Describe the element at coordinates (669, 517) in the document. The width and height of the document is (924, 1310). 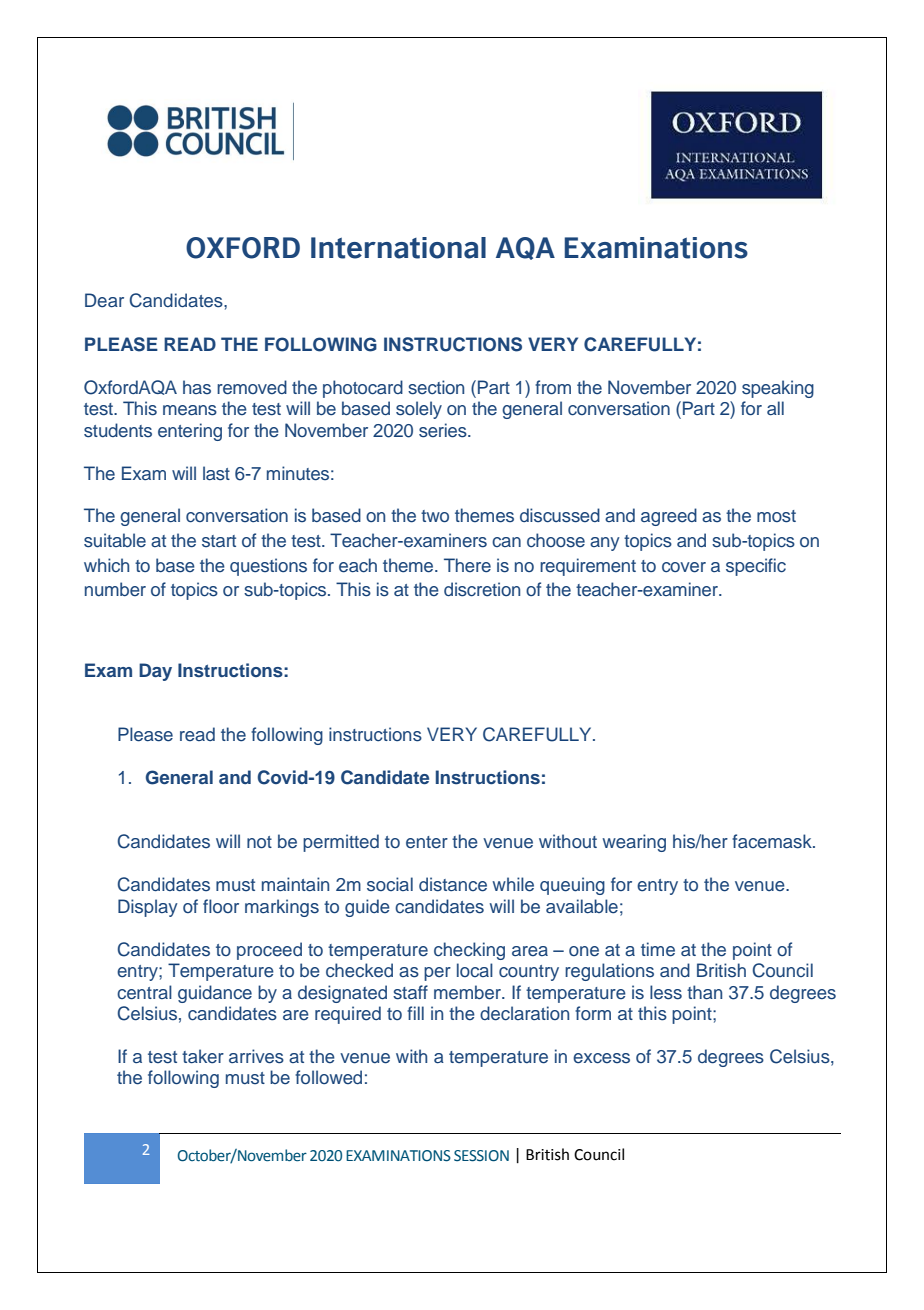
I see `agreed` at that location.
